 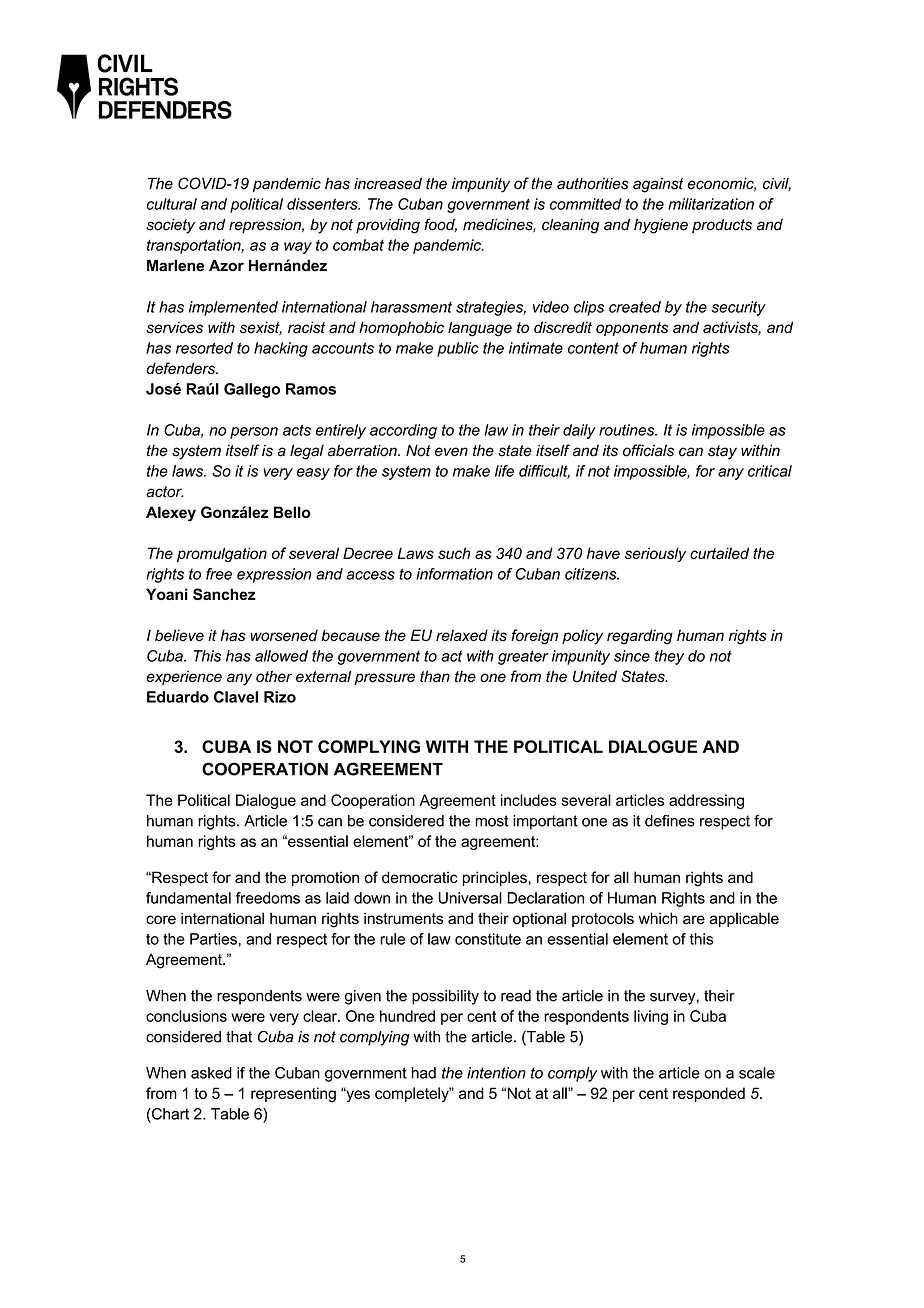 I want to click on cultural, so click(x=172, y=204).
